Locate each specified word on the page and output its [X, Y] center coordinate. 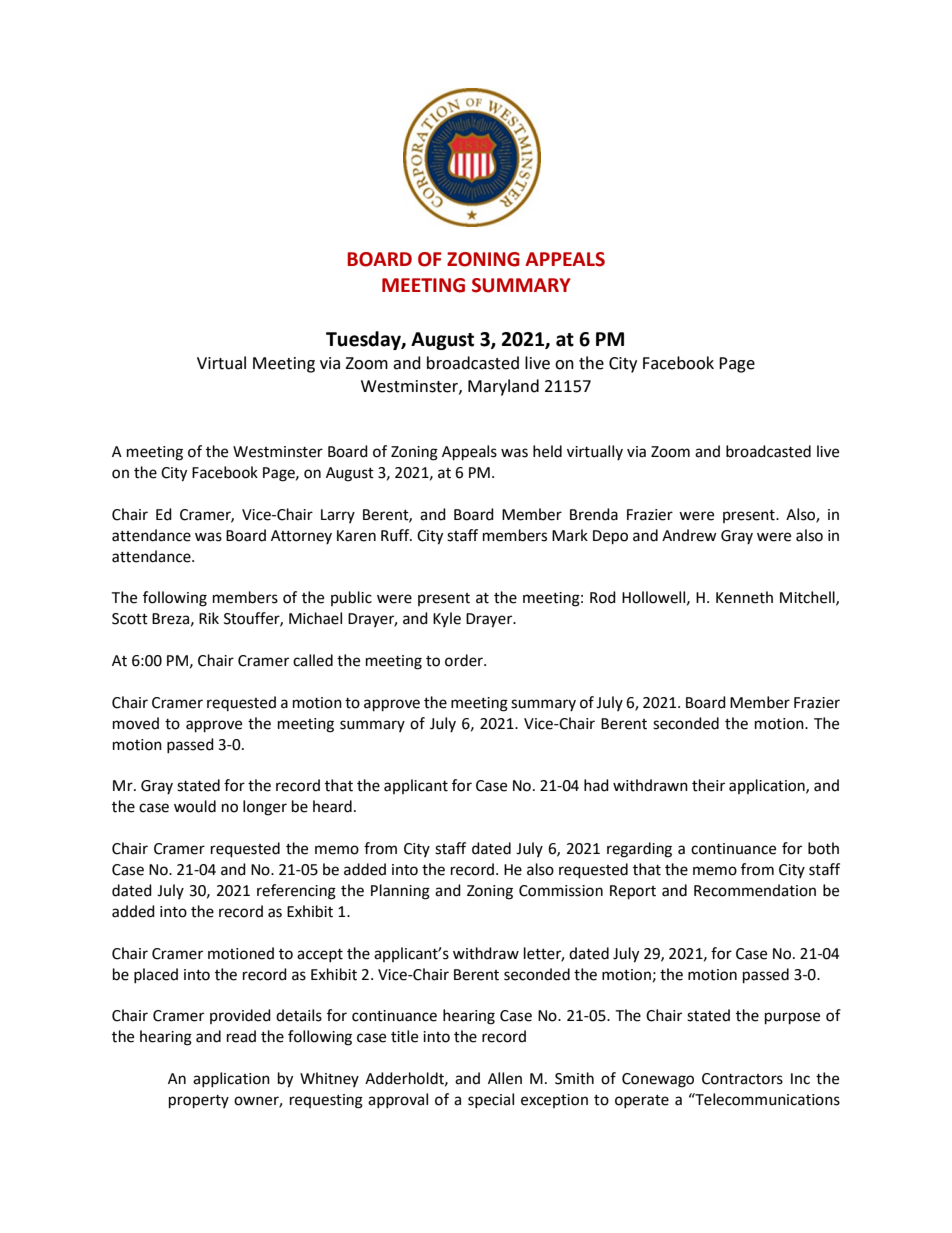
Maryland [503, 387]
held [547, 451]
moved [136, 723]
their [708, 785]
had [596, 785]
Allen [505, 1078]
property [199, 1102]
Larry [338, 516]
